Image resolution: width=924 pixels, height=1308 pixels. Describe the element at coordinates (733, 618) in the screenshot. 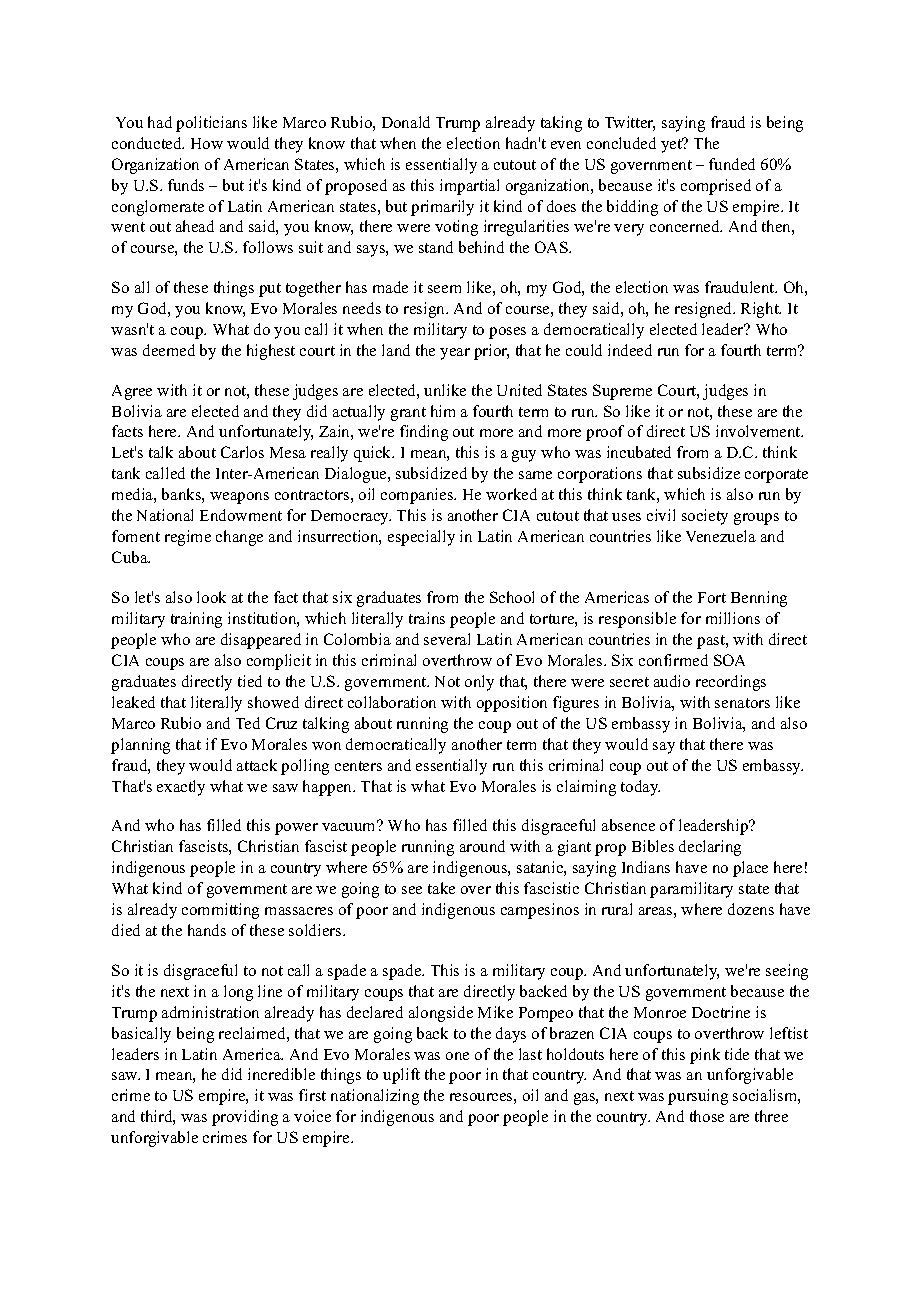

I see `millions` at that location.
